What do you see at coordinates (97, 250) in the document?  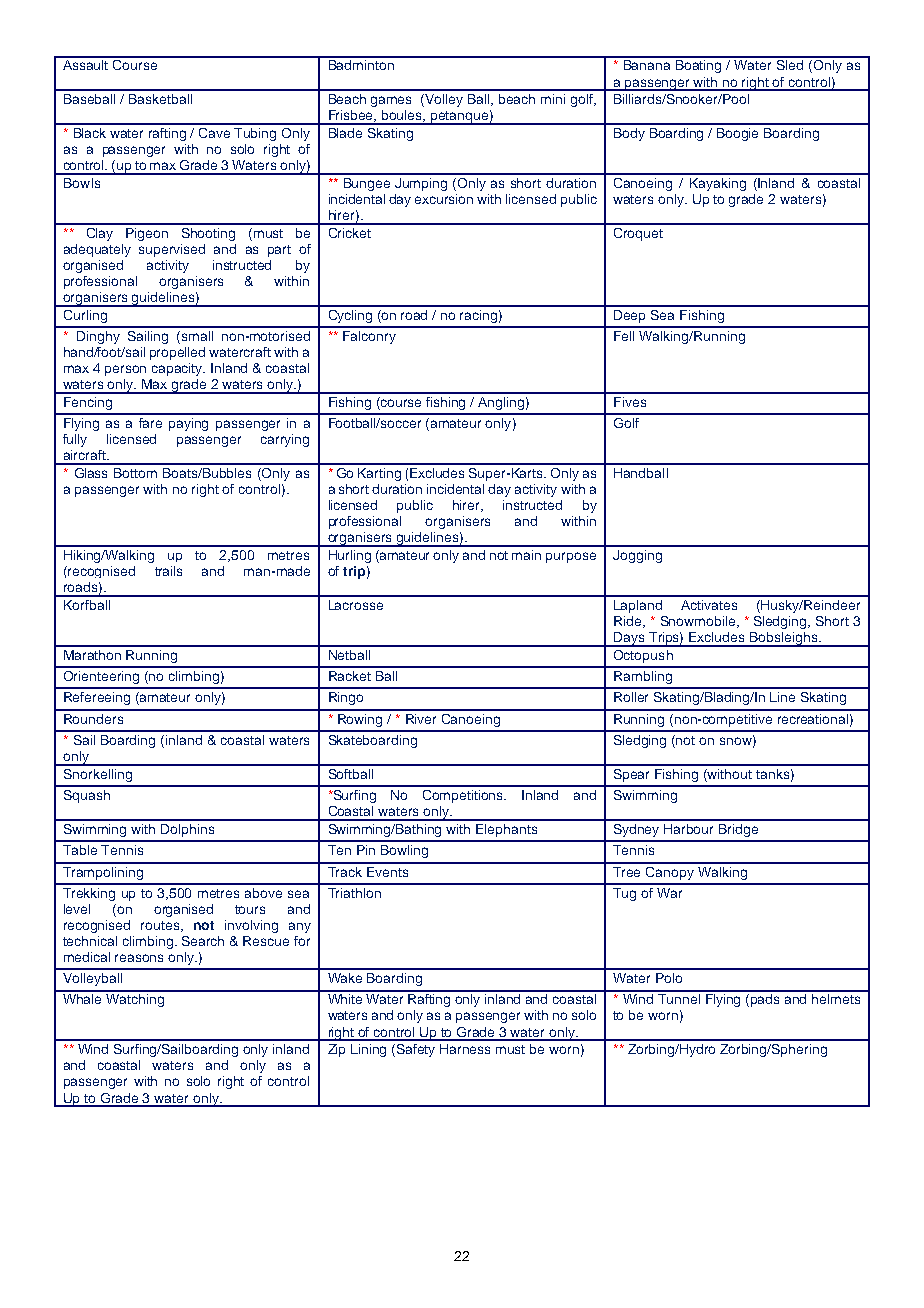 I see `adequately` at bounding box center [97, 250].
